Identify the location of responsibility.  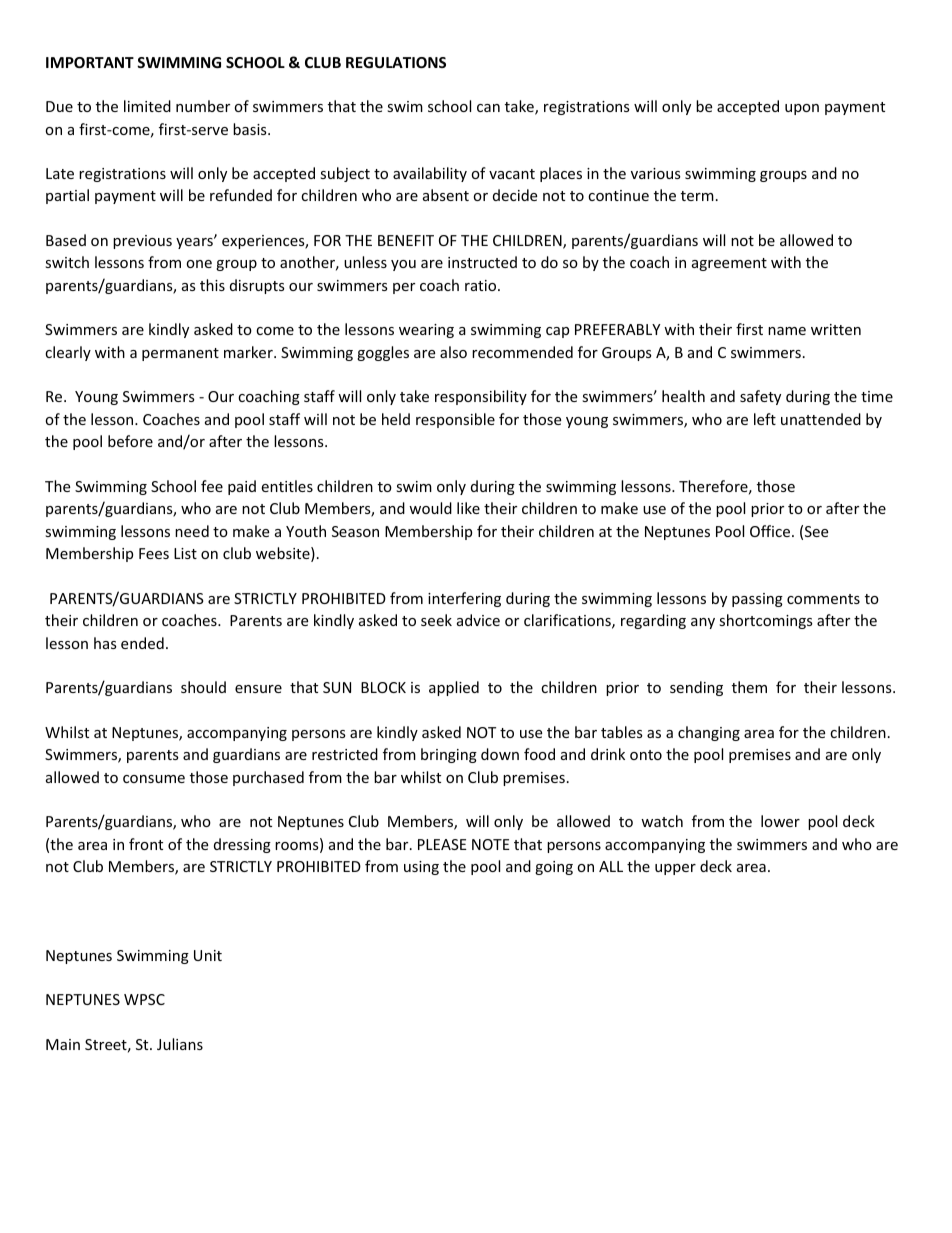
(481, 397).
